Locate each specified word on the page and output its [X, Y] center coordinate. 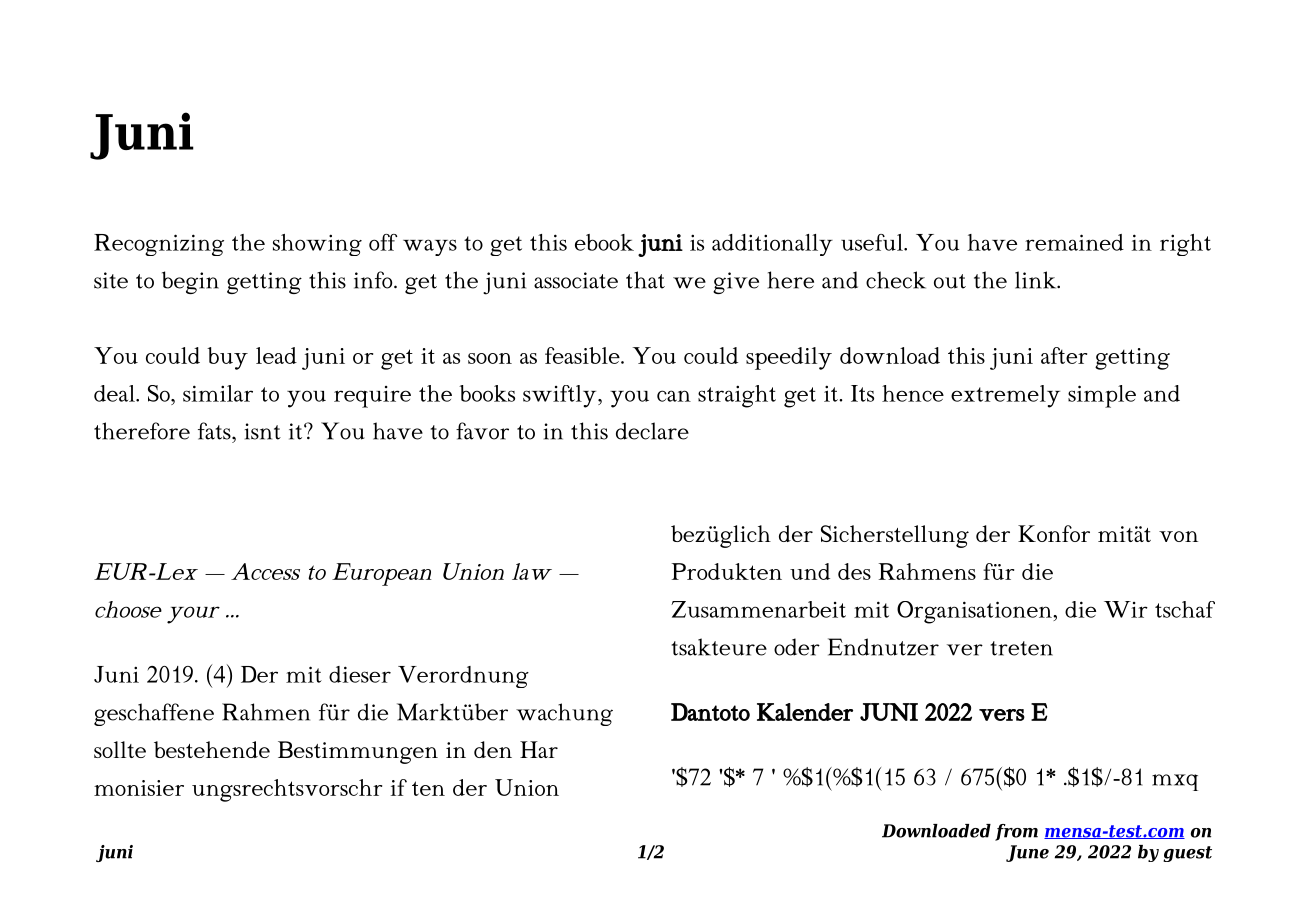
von [1178, 536]
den [493, 749]
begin [190, 282]
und [810, 571]
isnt [263, 431]
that [645, 280]
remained [1074, 242]
